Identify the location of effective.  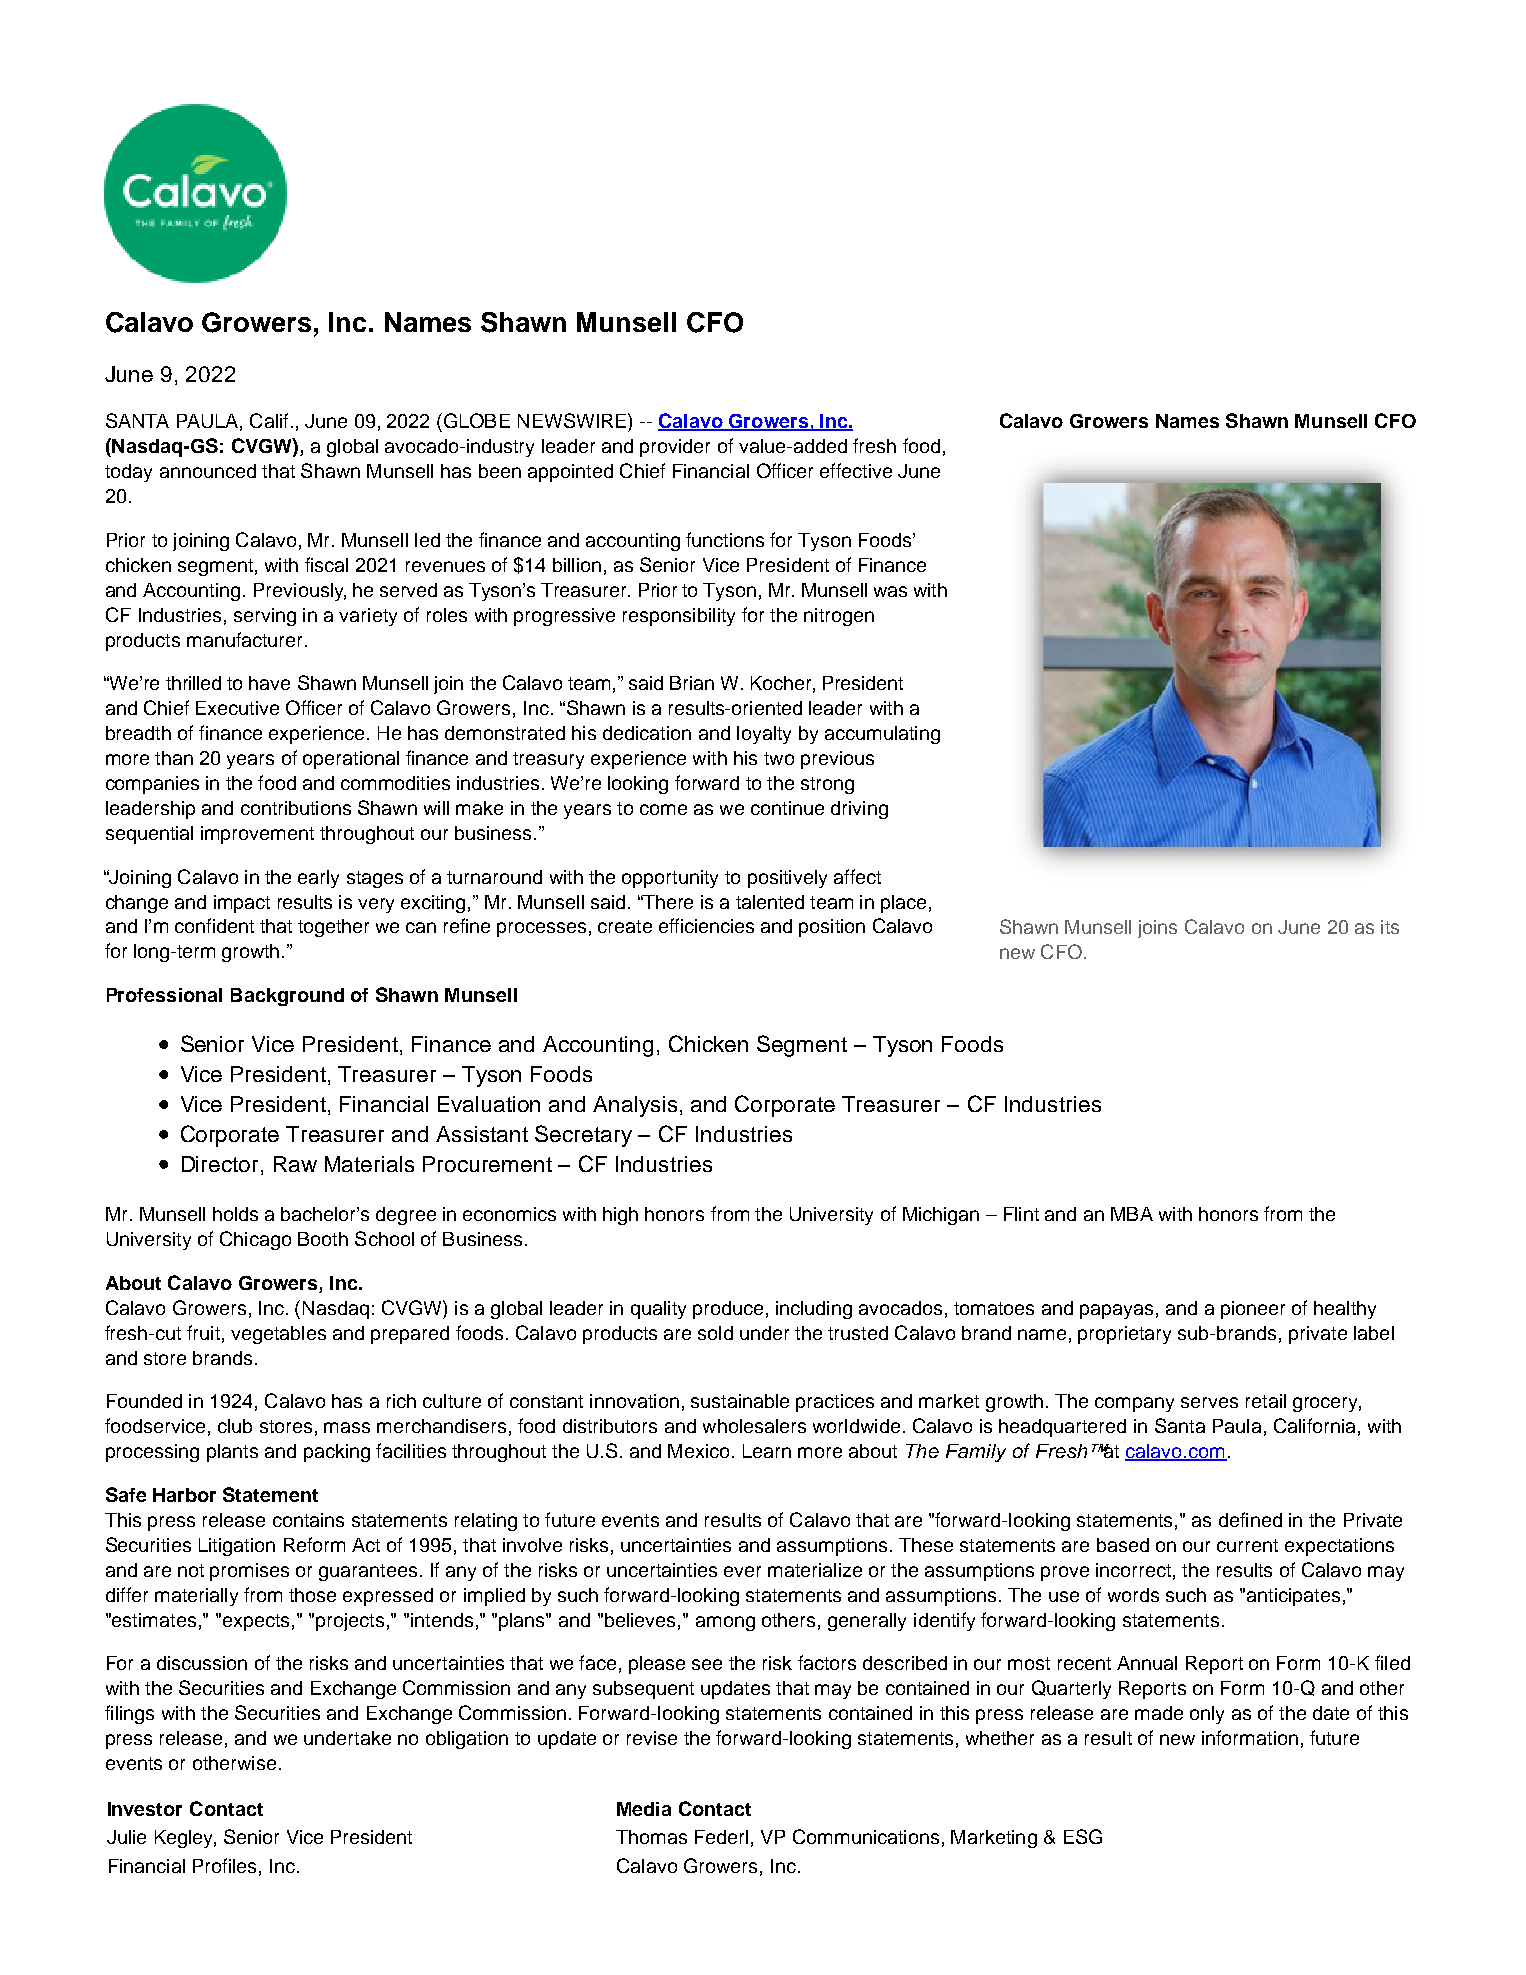
(856, 470).
